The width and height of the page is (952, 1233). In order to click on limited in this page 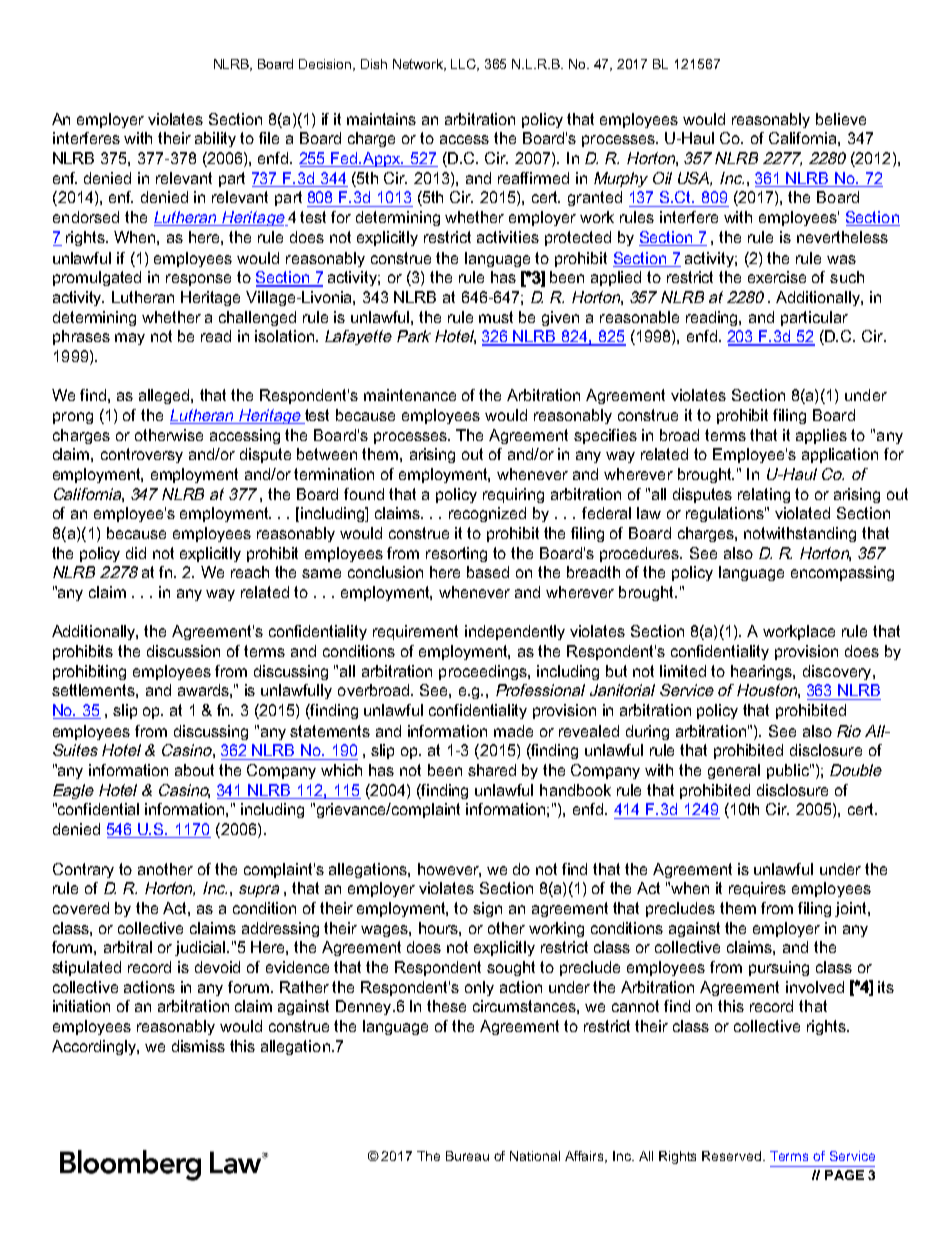, I will do `click(683, 671)`.
